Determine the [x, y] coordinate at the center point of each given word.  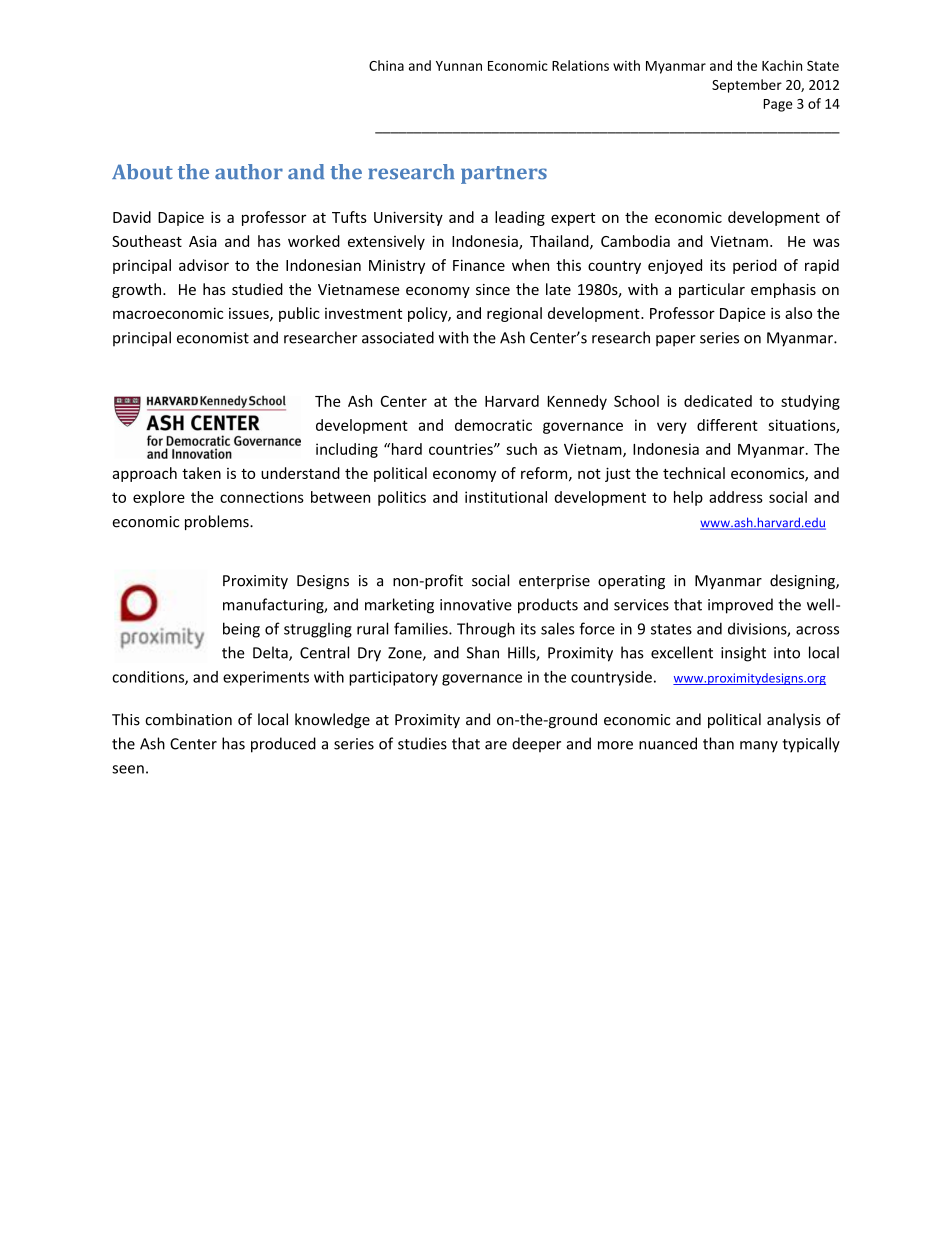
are [496, 745]
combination [188, 719]
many [759, 747]
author [249, 172]
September [747, 86]
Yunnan [459, 66]
